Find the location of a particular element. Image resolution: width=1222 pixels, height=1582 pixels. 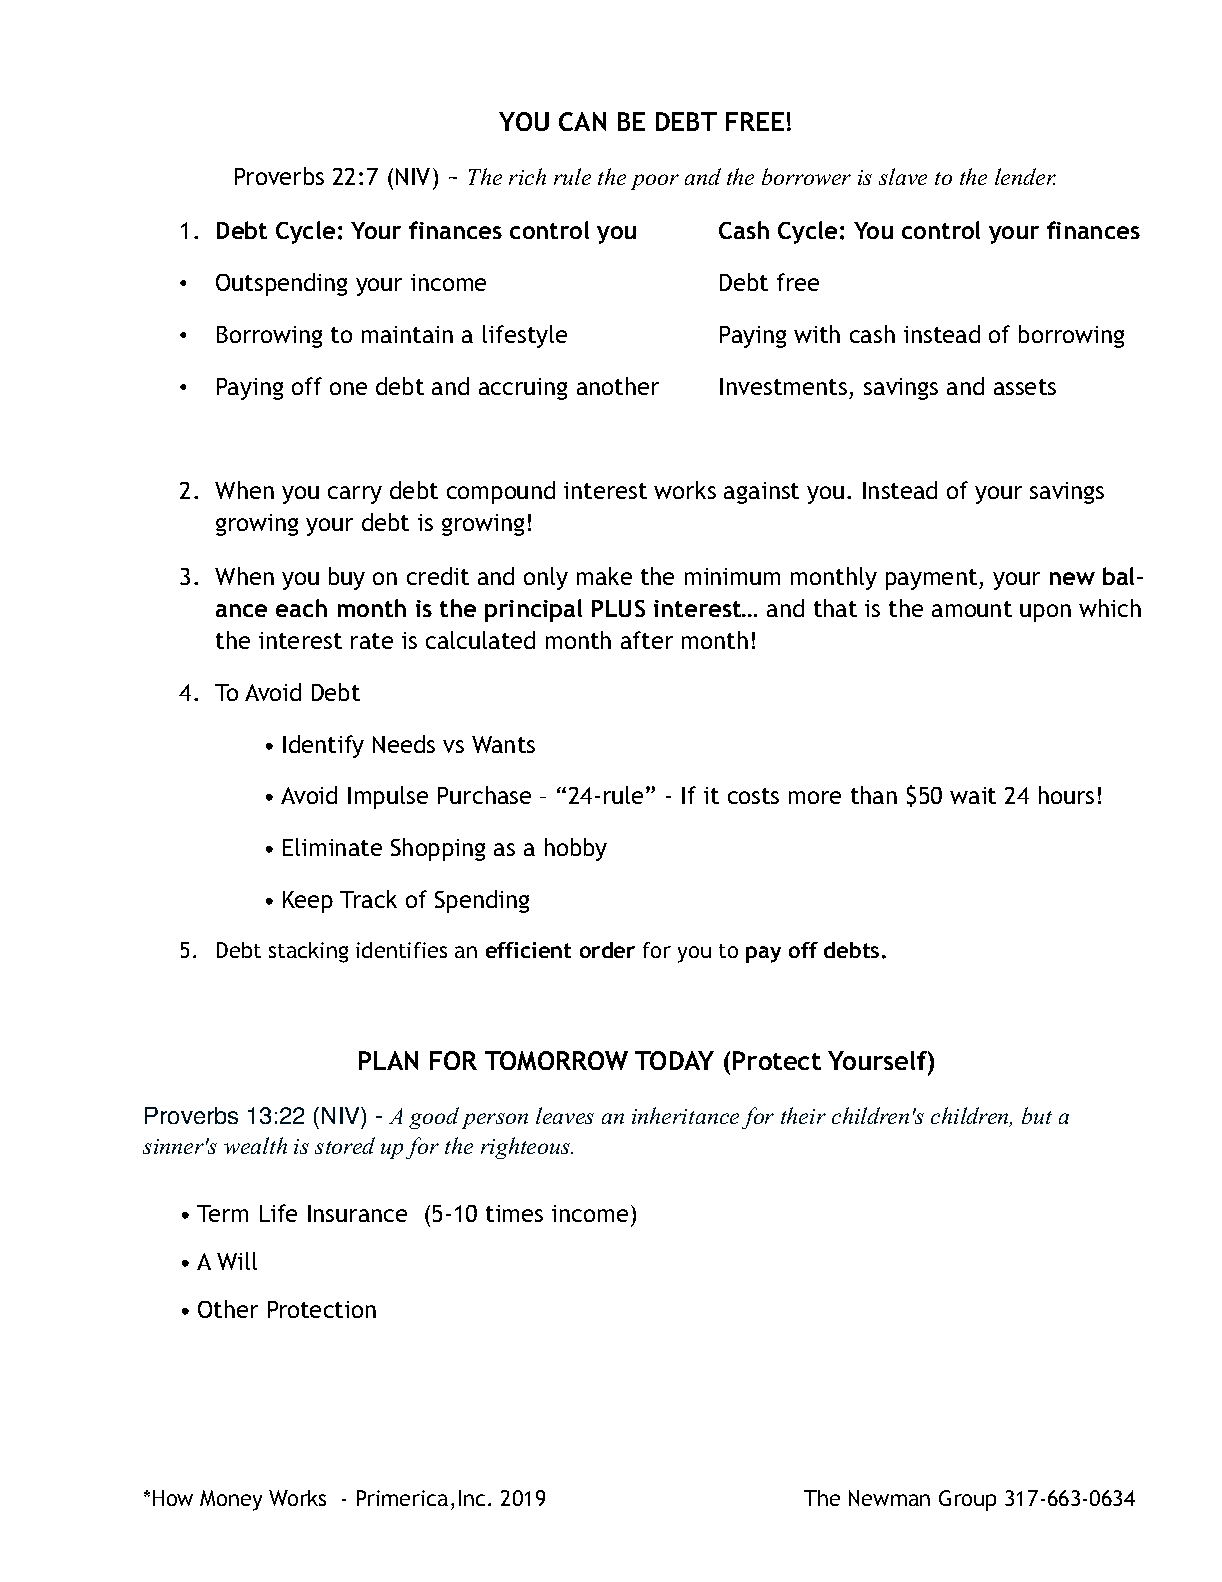

rich is located at coordinates (527, 176).
